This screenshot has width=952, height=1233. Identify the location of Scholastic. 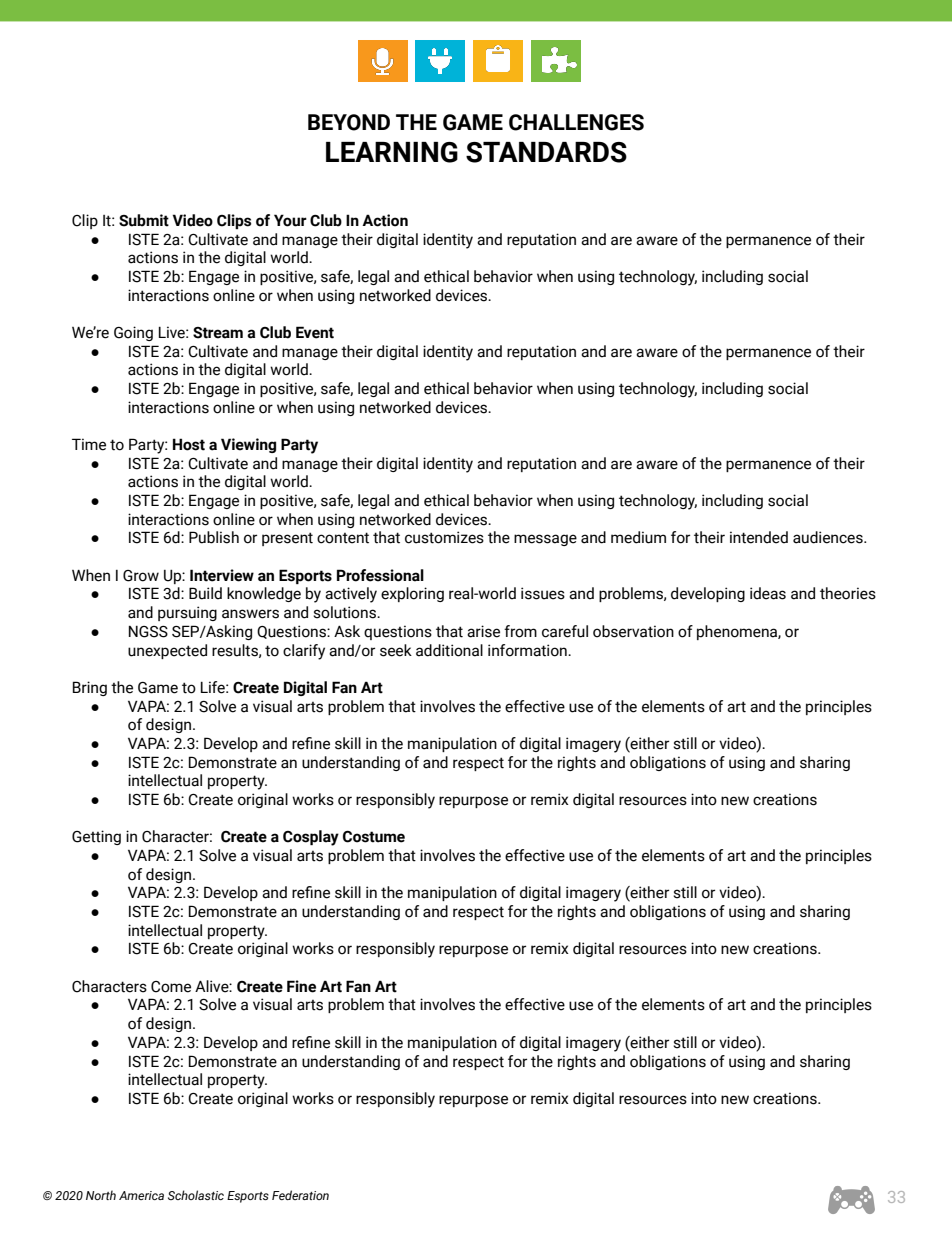
(196, 1195).
